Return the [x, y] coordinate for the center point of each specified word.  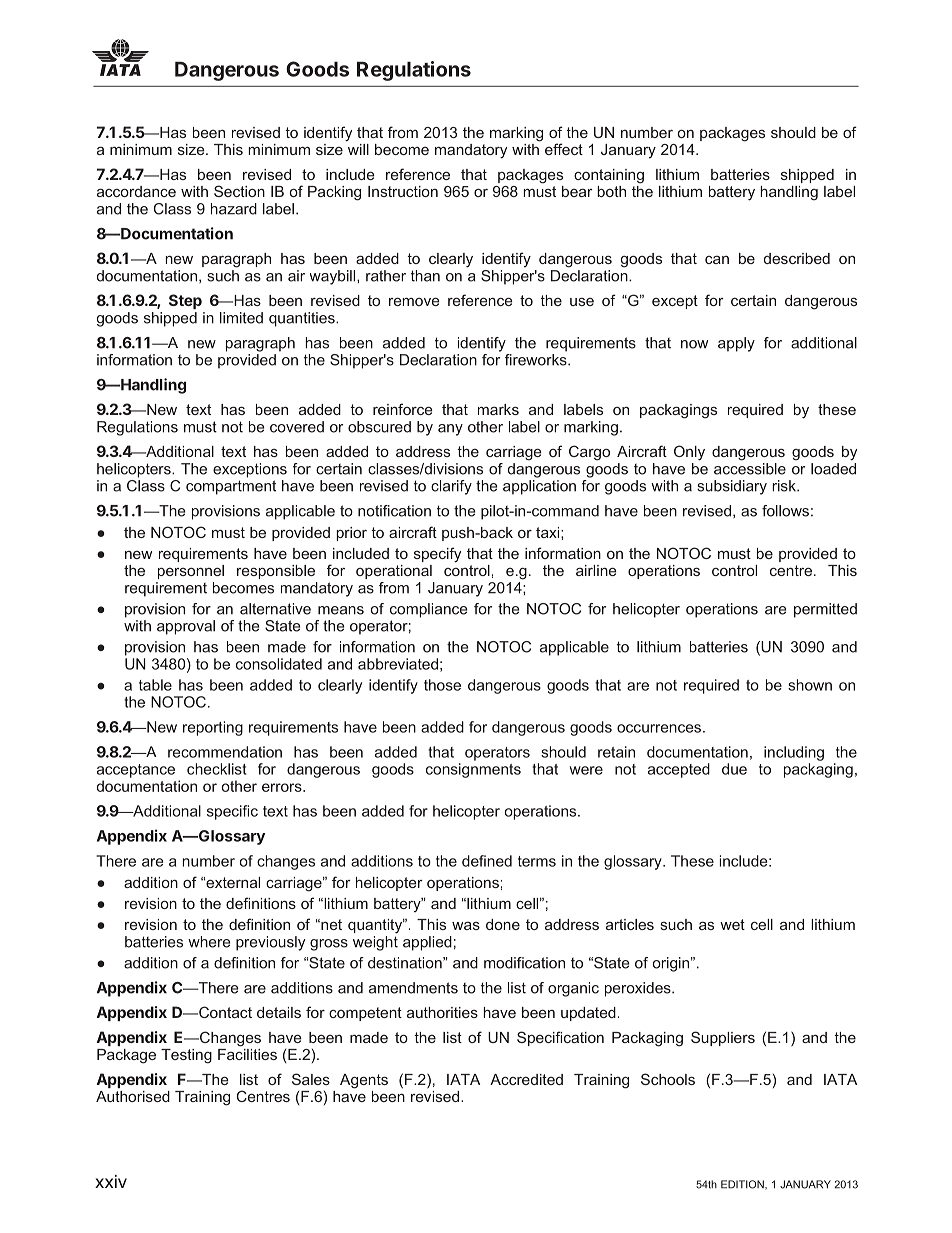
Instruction [403, 191]
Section [239, 191]
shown [810, 685]
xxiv [111, 1181]
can [717, 260]
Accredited [526, 1079]
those [442, 685]
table [155, 685]
